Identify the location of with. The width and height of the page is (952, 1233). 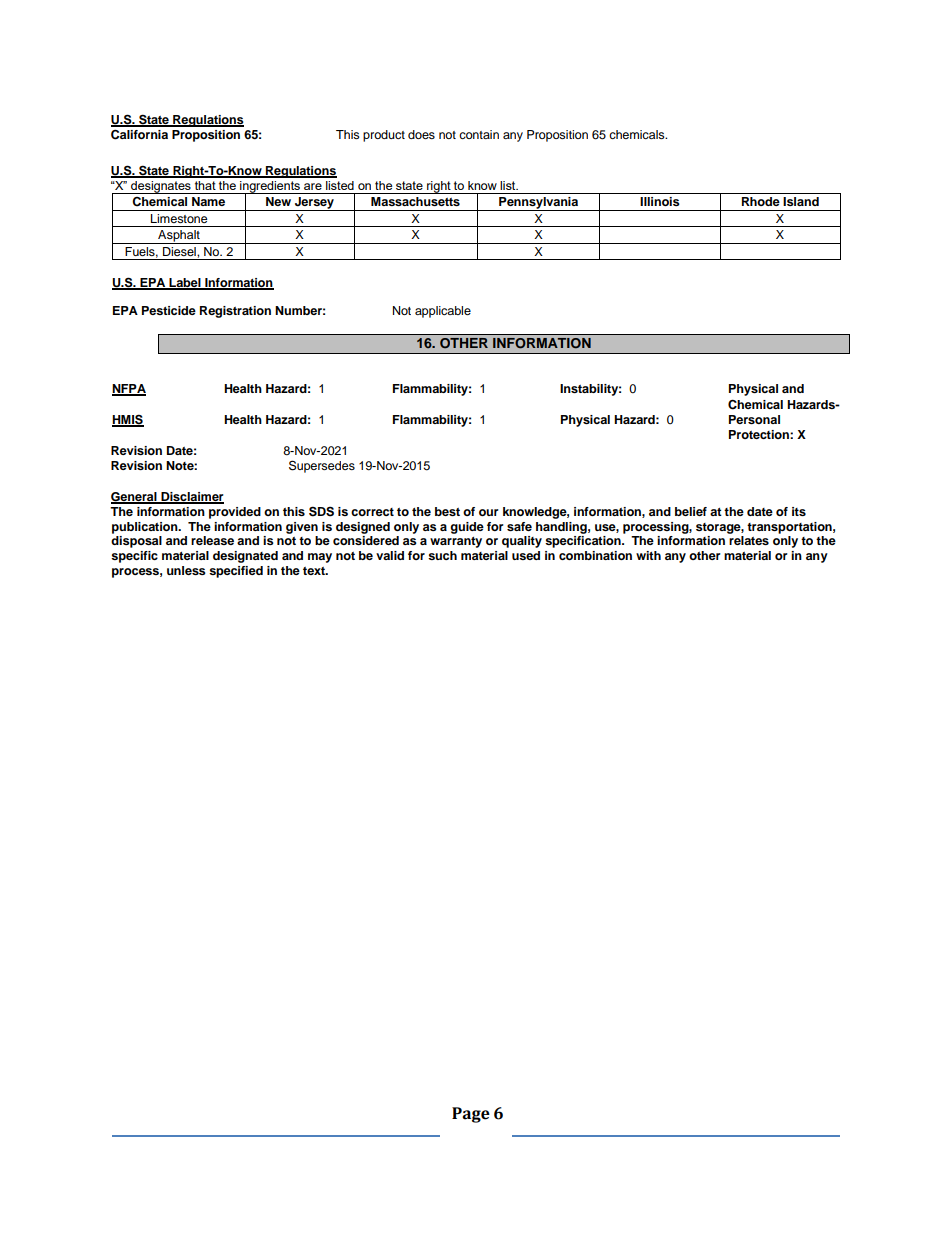
(648, 555).
